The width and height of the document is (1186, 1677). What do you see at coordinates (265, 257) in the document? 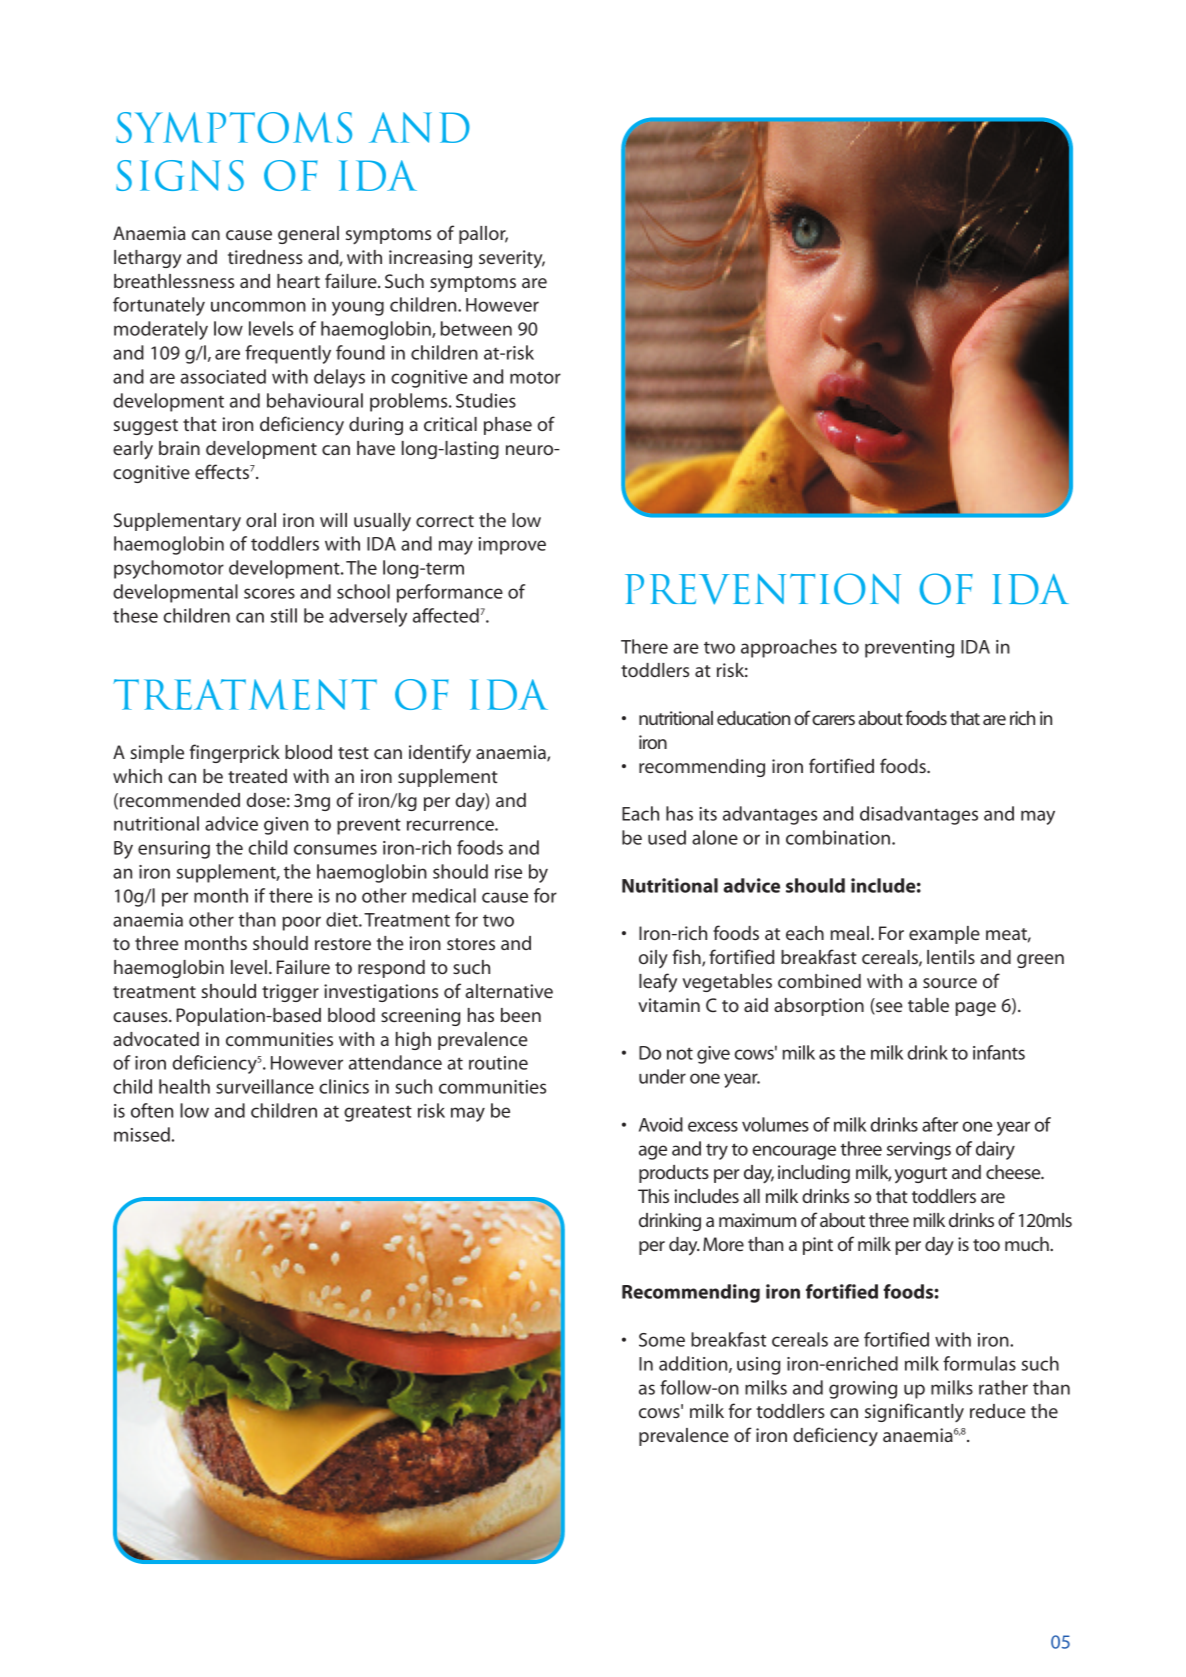
I see `tiredness` at bounding box center [265, 257].
